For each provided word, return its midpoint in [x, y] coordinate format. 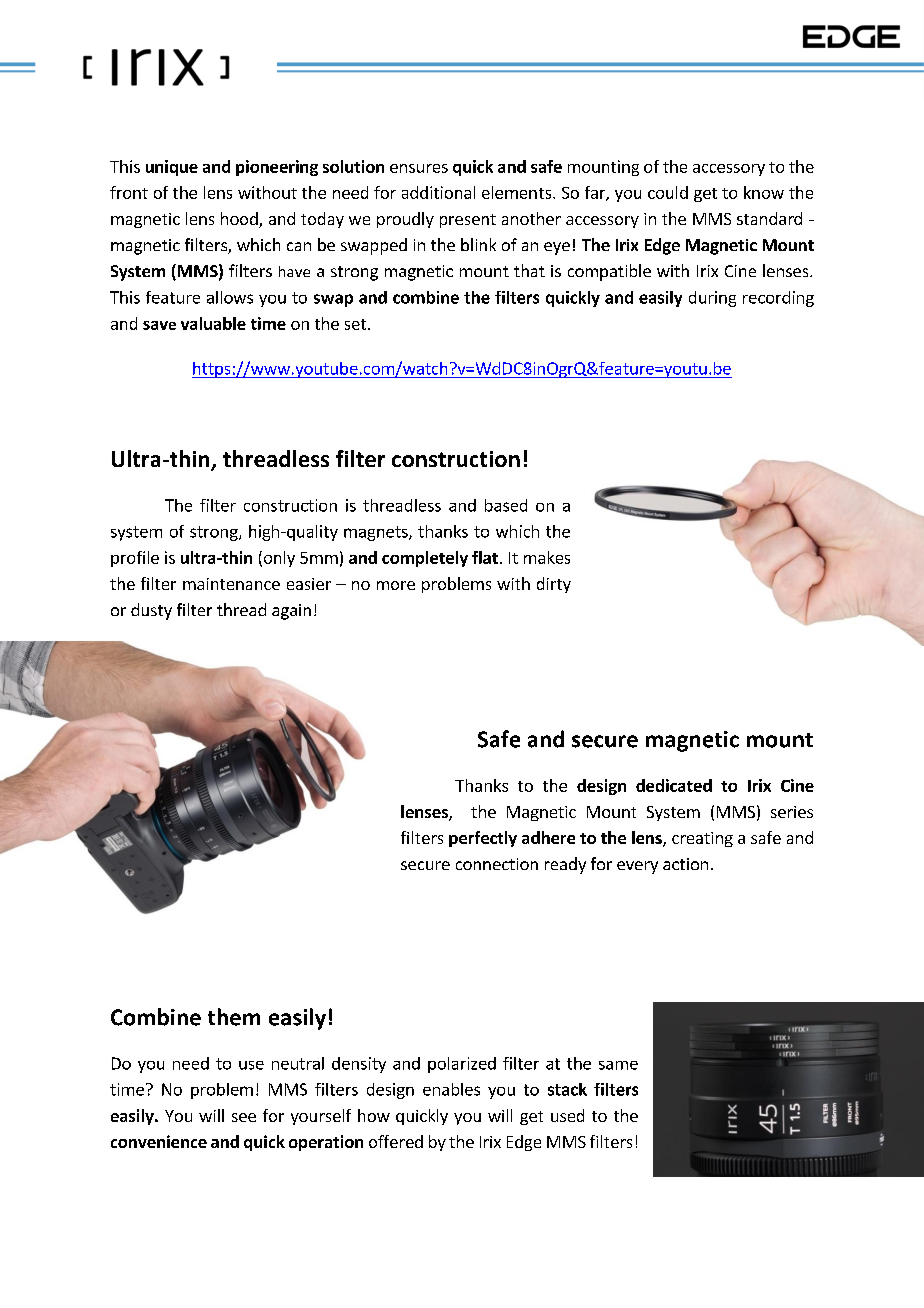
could [668, 192]
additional [438, 192]
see [244, 1117]
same [618, 1065]
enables [451, 1089]
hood [240, 220]
